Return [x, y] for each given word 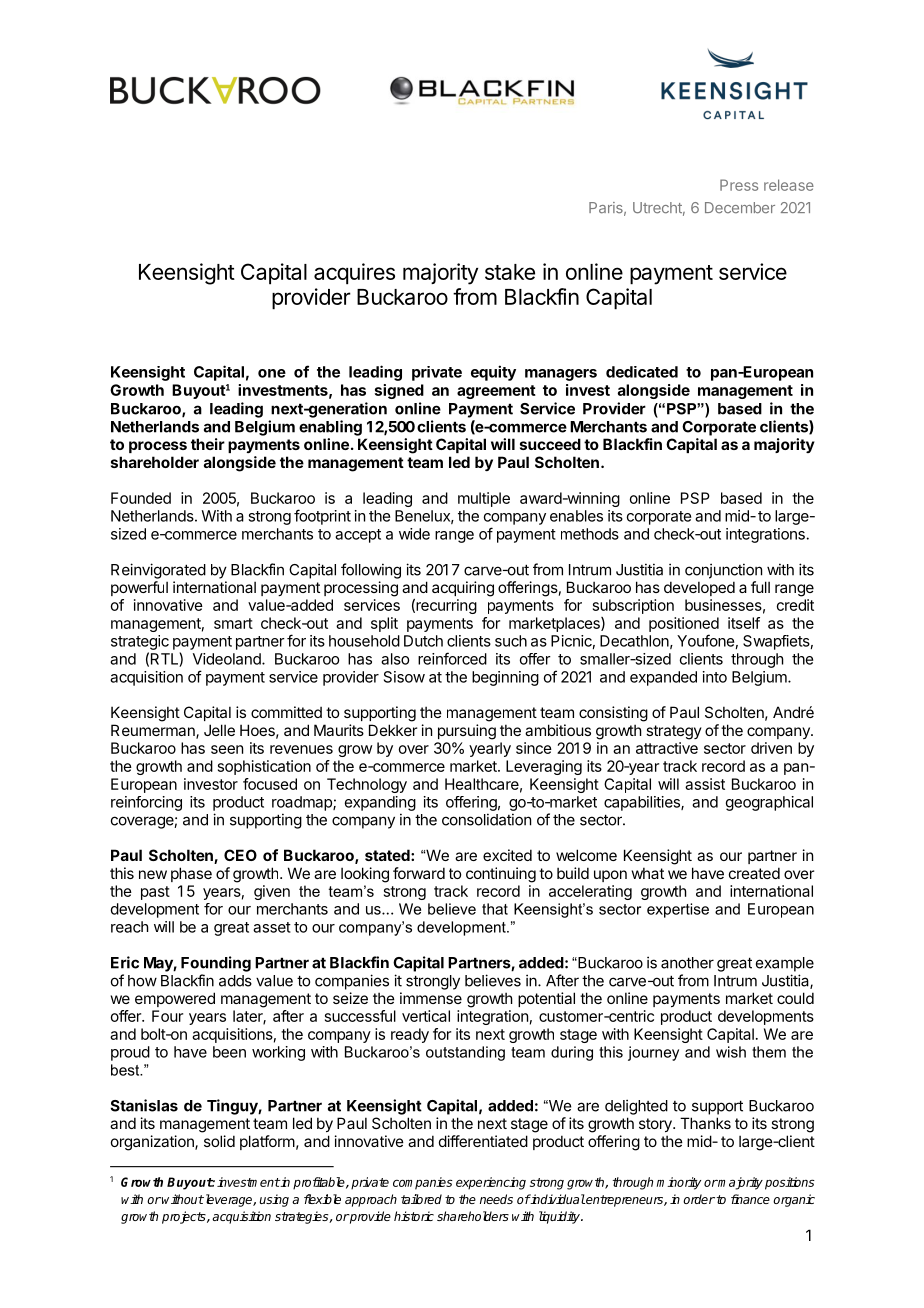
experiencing [491, 1183]
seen [227, 749]
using [274, 1200]
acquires [354, 274]
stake [510, 272]
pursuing [467, 732]
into [715, 677]
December [740, 208]
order [699, 1199]
